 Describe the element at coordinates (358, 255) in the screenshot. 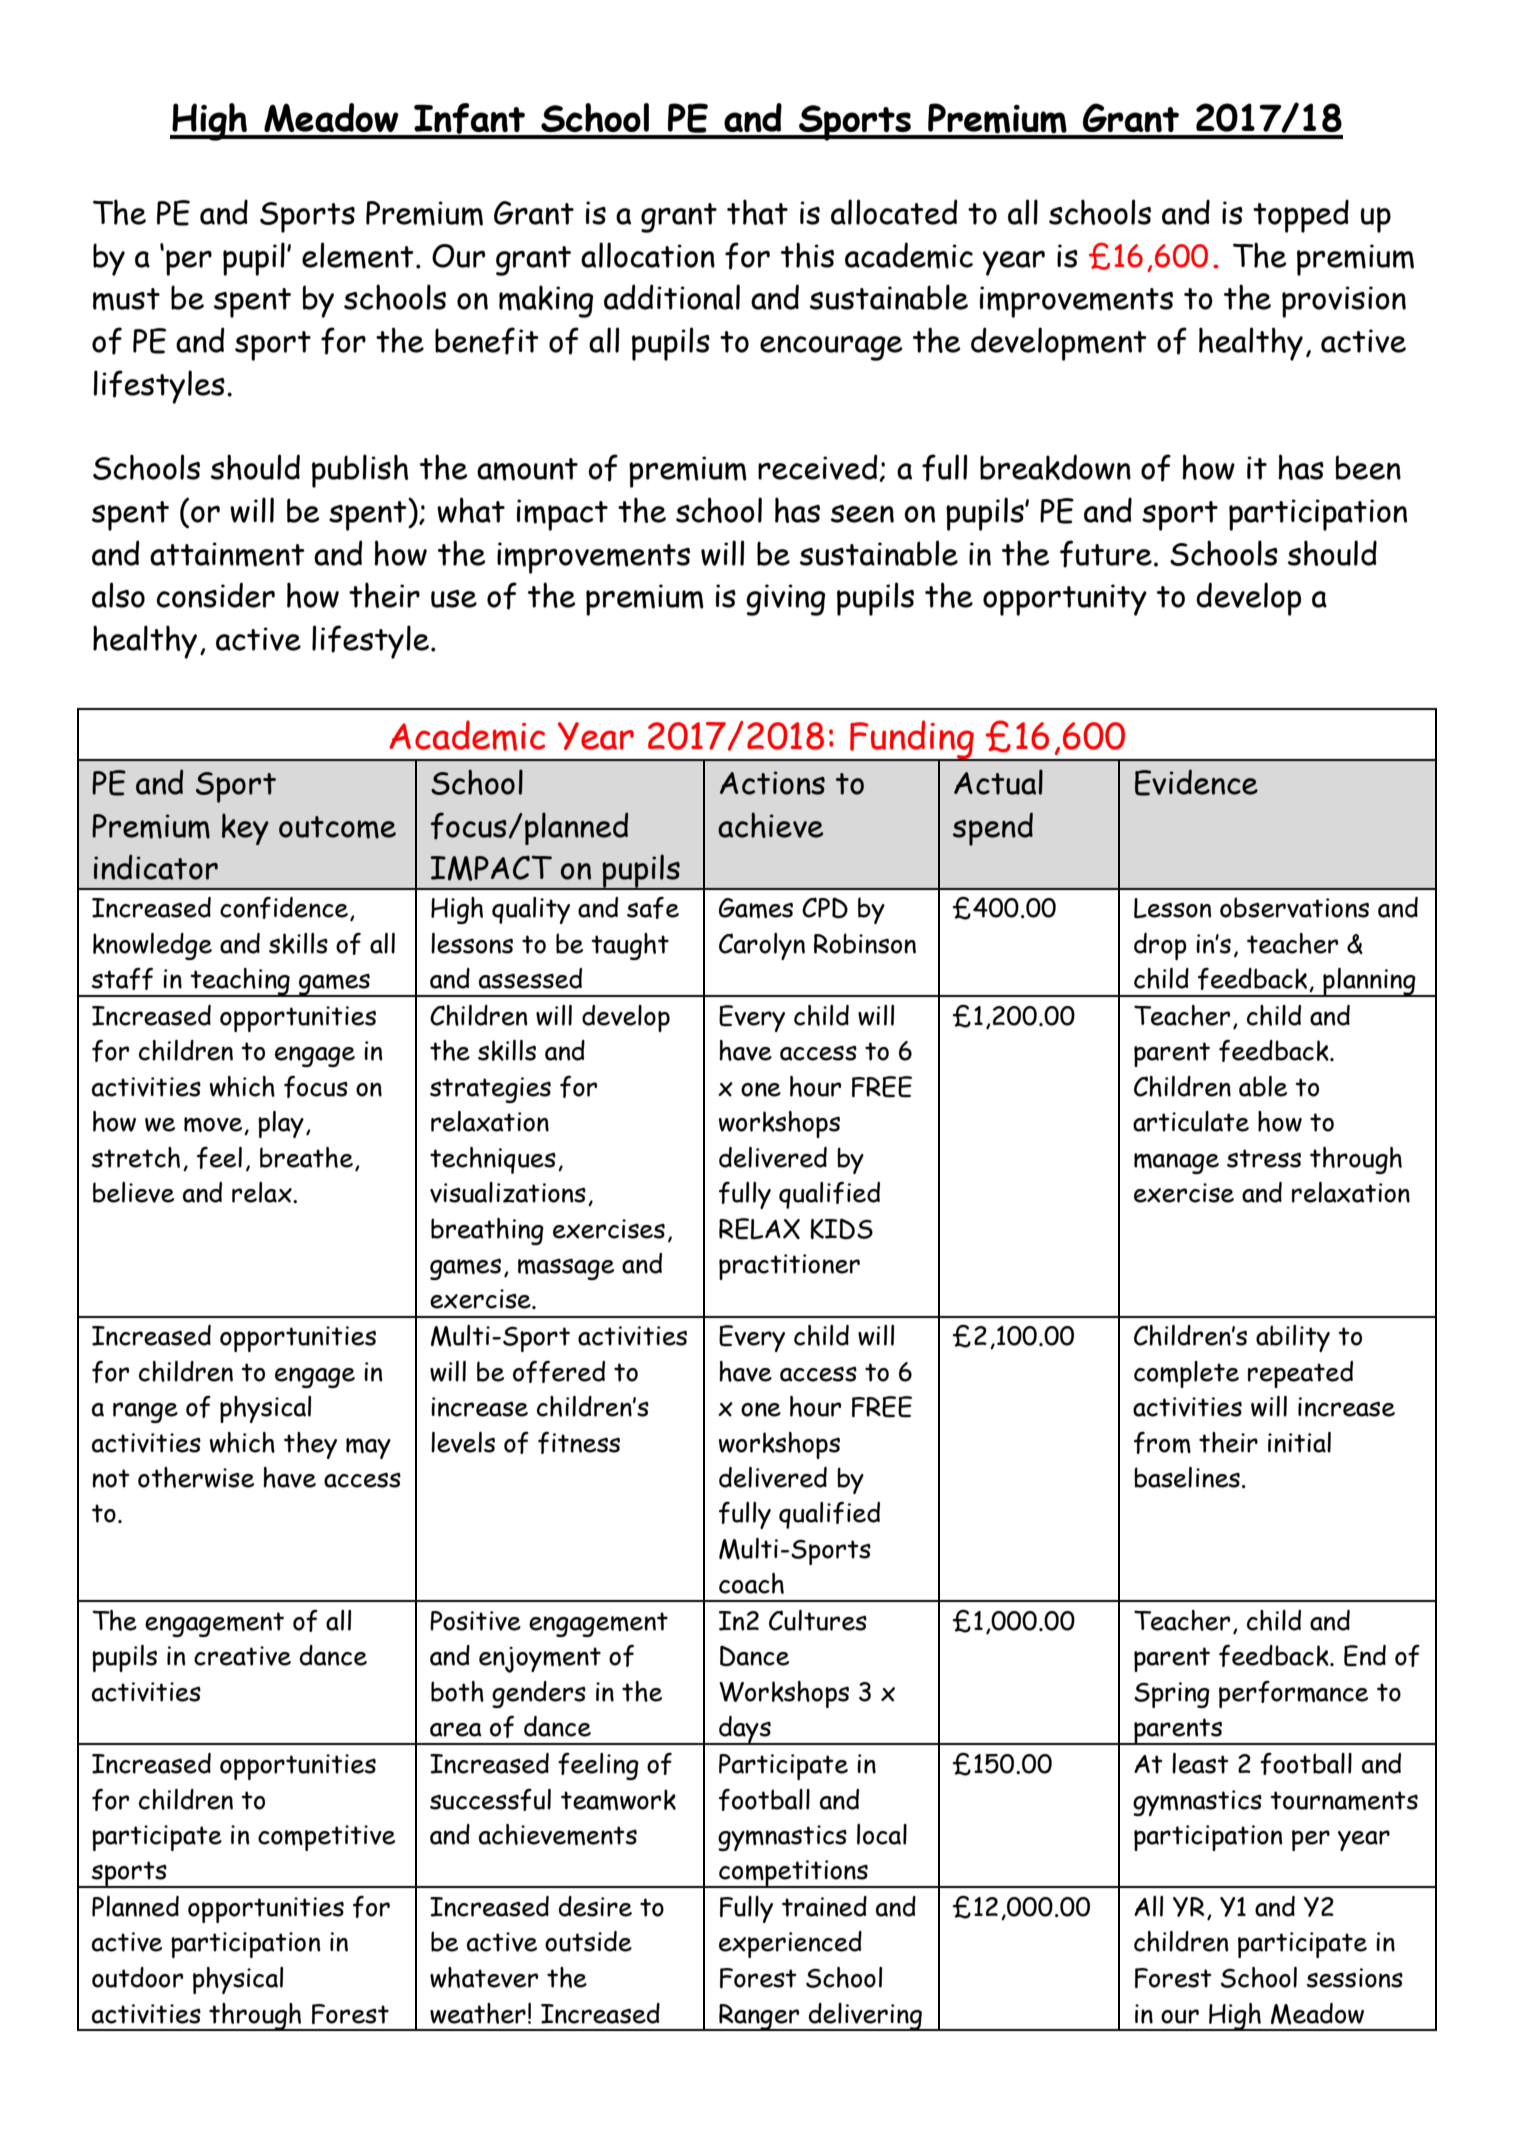

I see `element` at that location.
